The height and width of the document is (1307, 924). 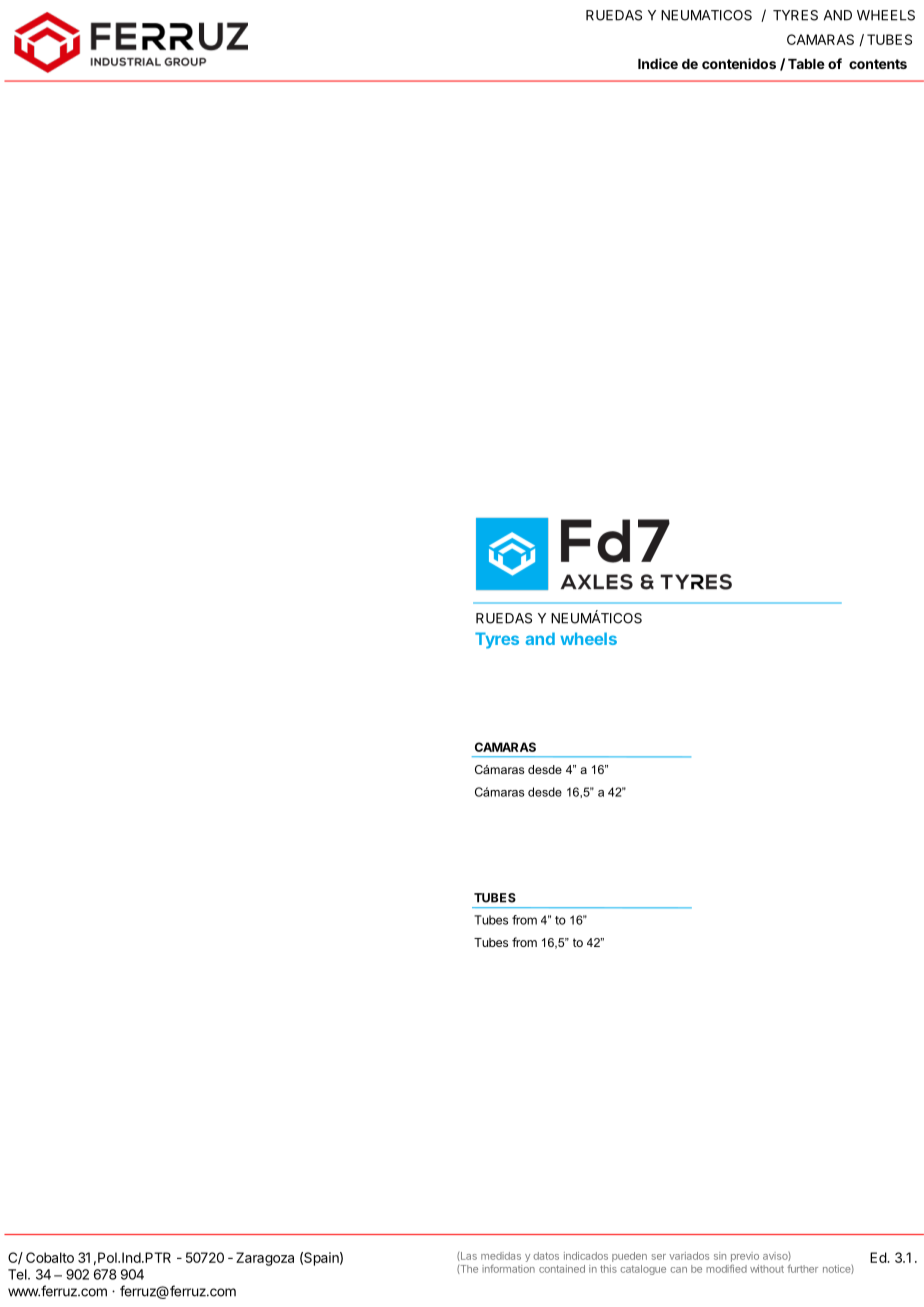 I want to click on information, so click(x=508, y=1269).
